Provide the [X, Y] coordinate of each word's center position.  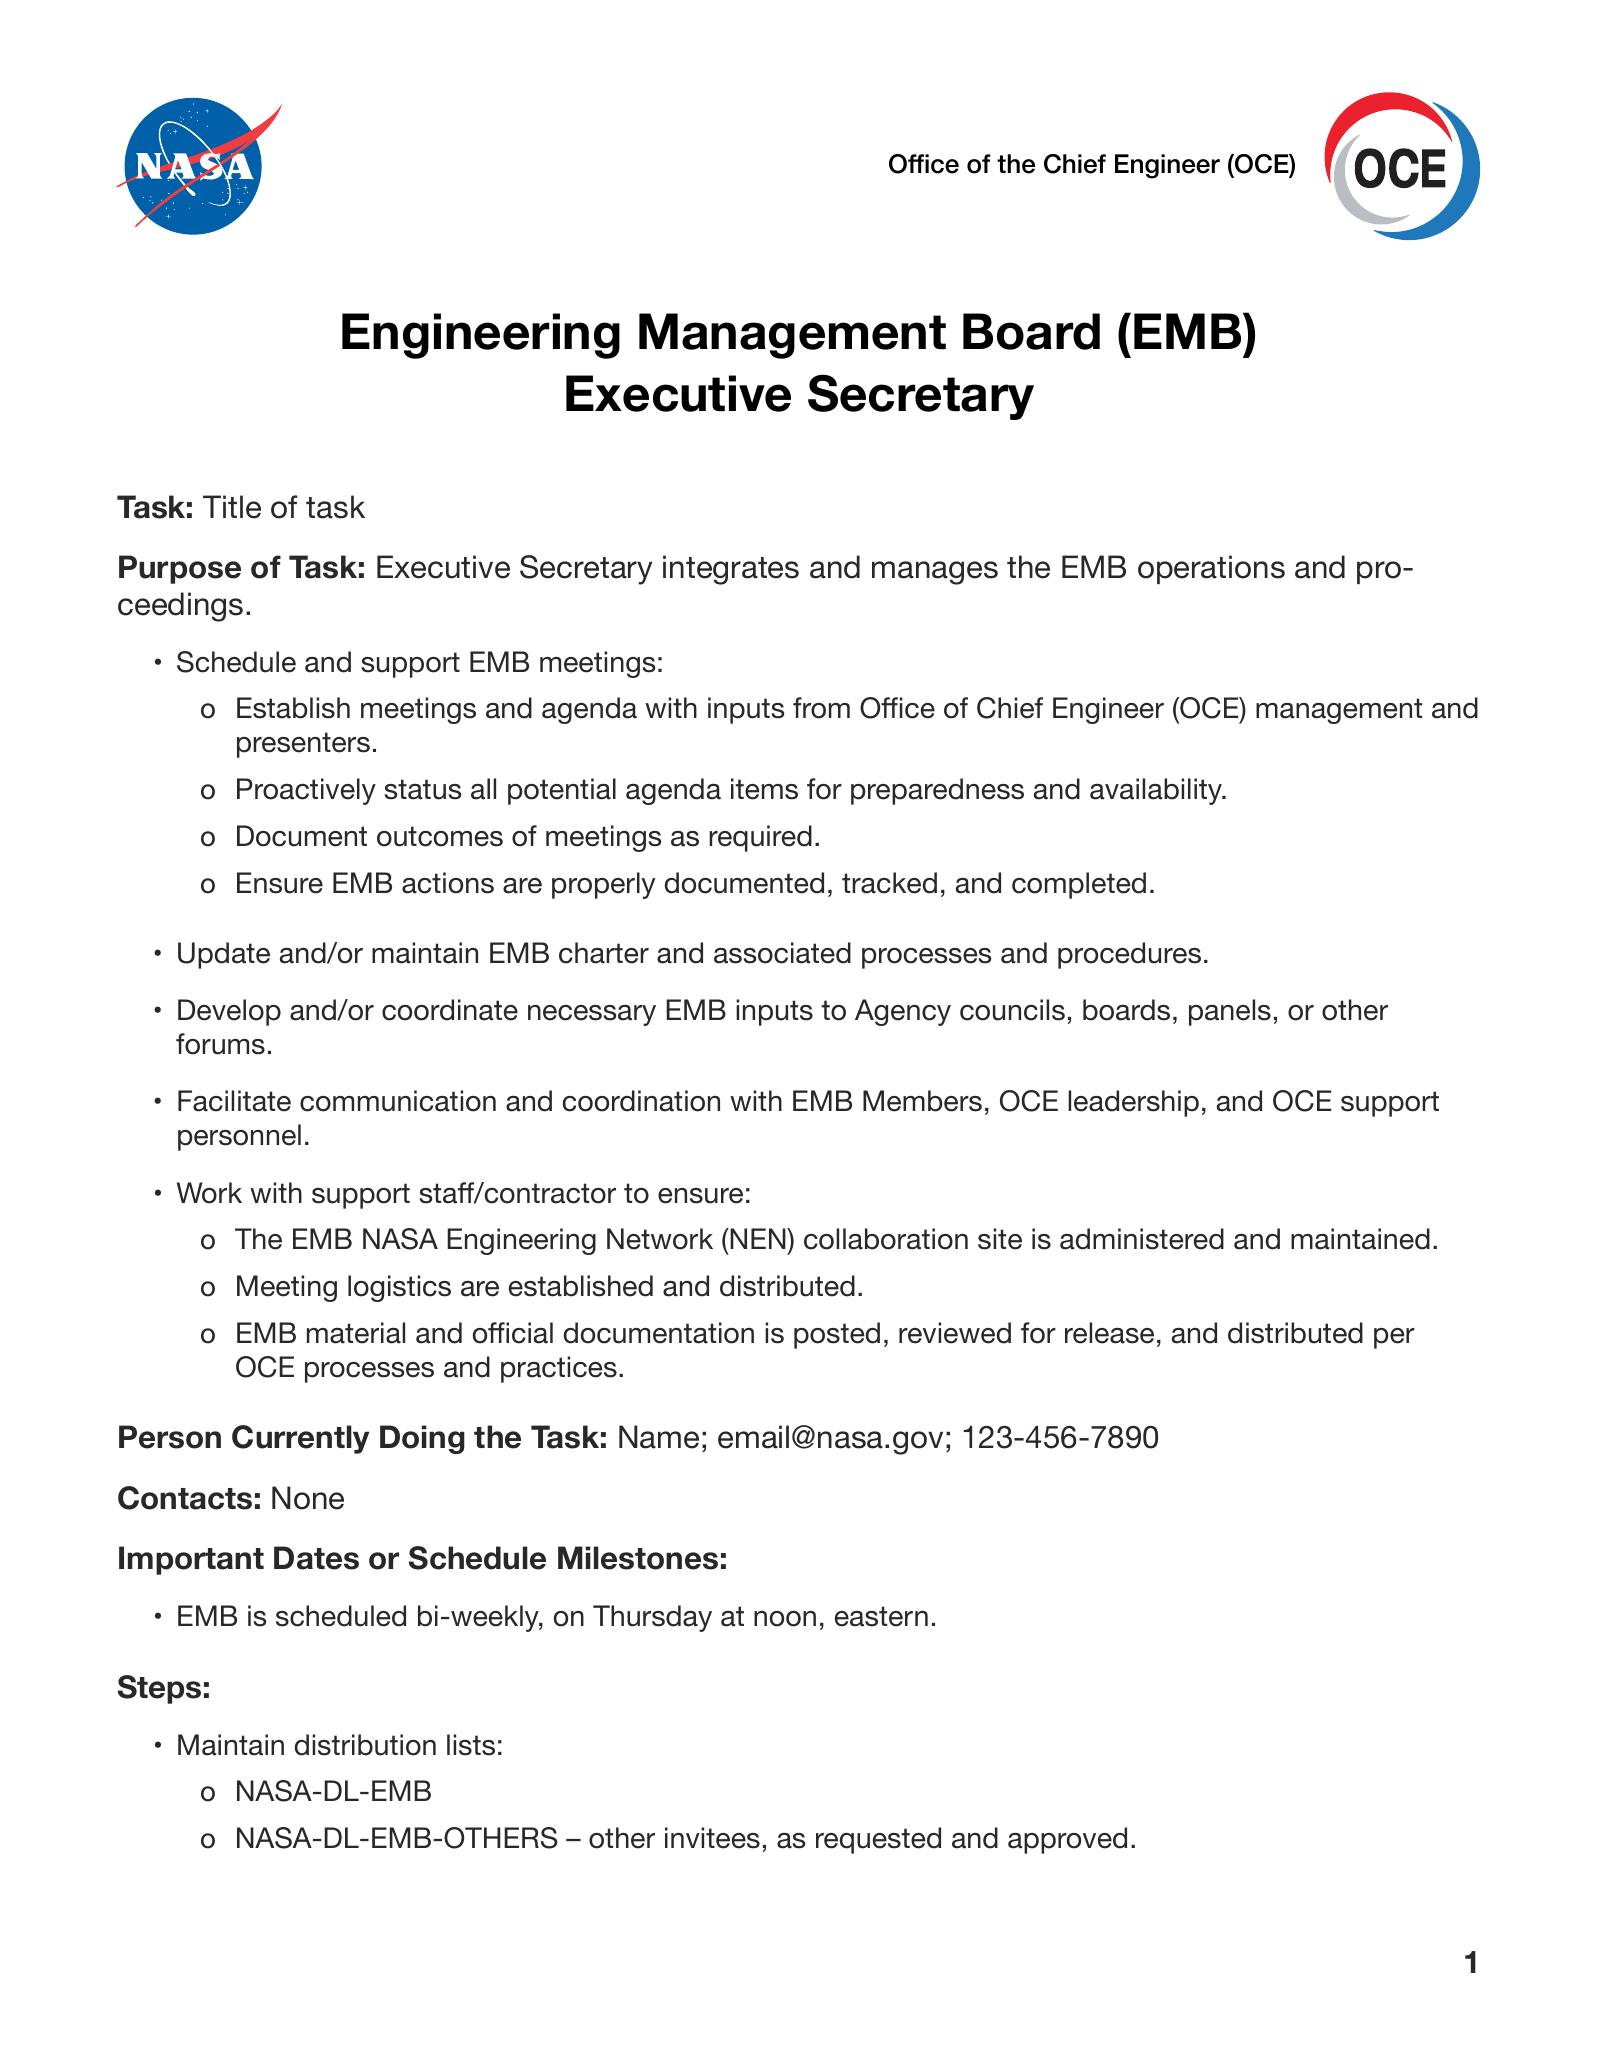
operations [1211, 569]
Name [659, 1437]
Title [232, 507]
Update [224, 955]
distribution [365, 1745]
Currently [300, 1439]
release [1109, 1333]
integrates [731, 570]
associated [782, 953]
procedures [1129, 955]
